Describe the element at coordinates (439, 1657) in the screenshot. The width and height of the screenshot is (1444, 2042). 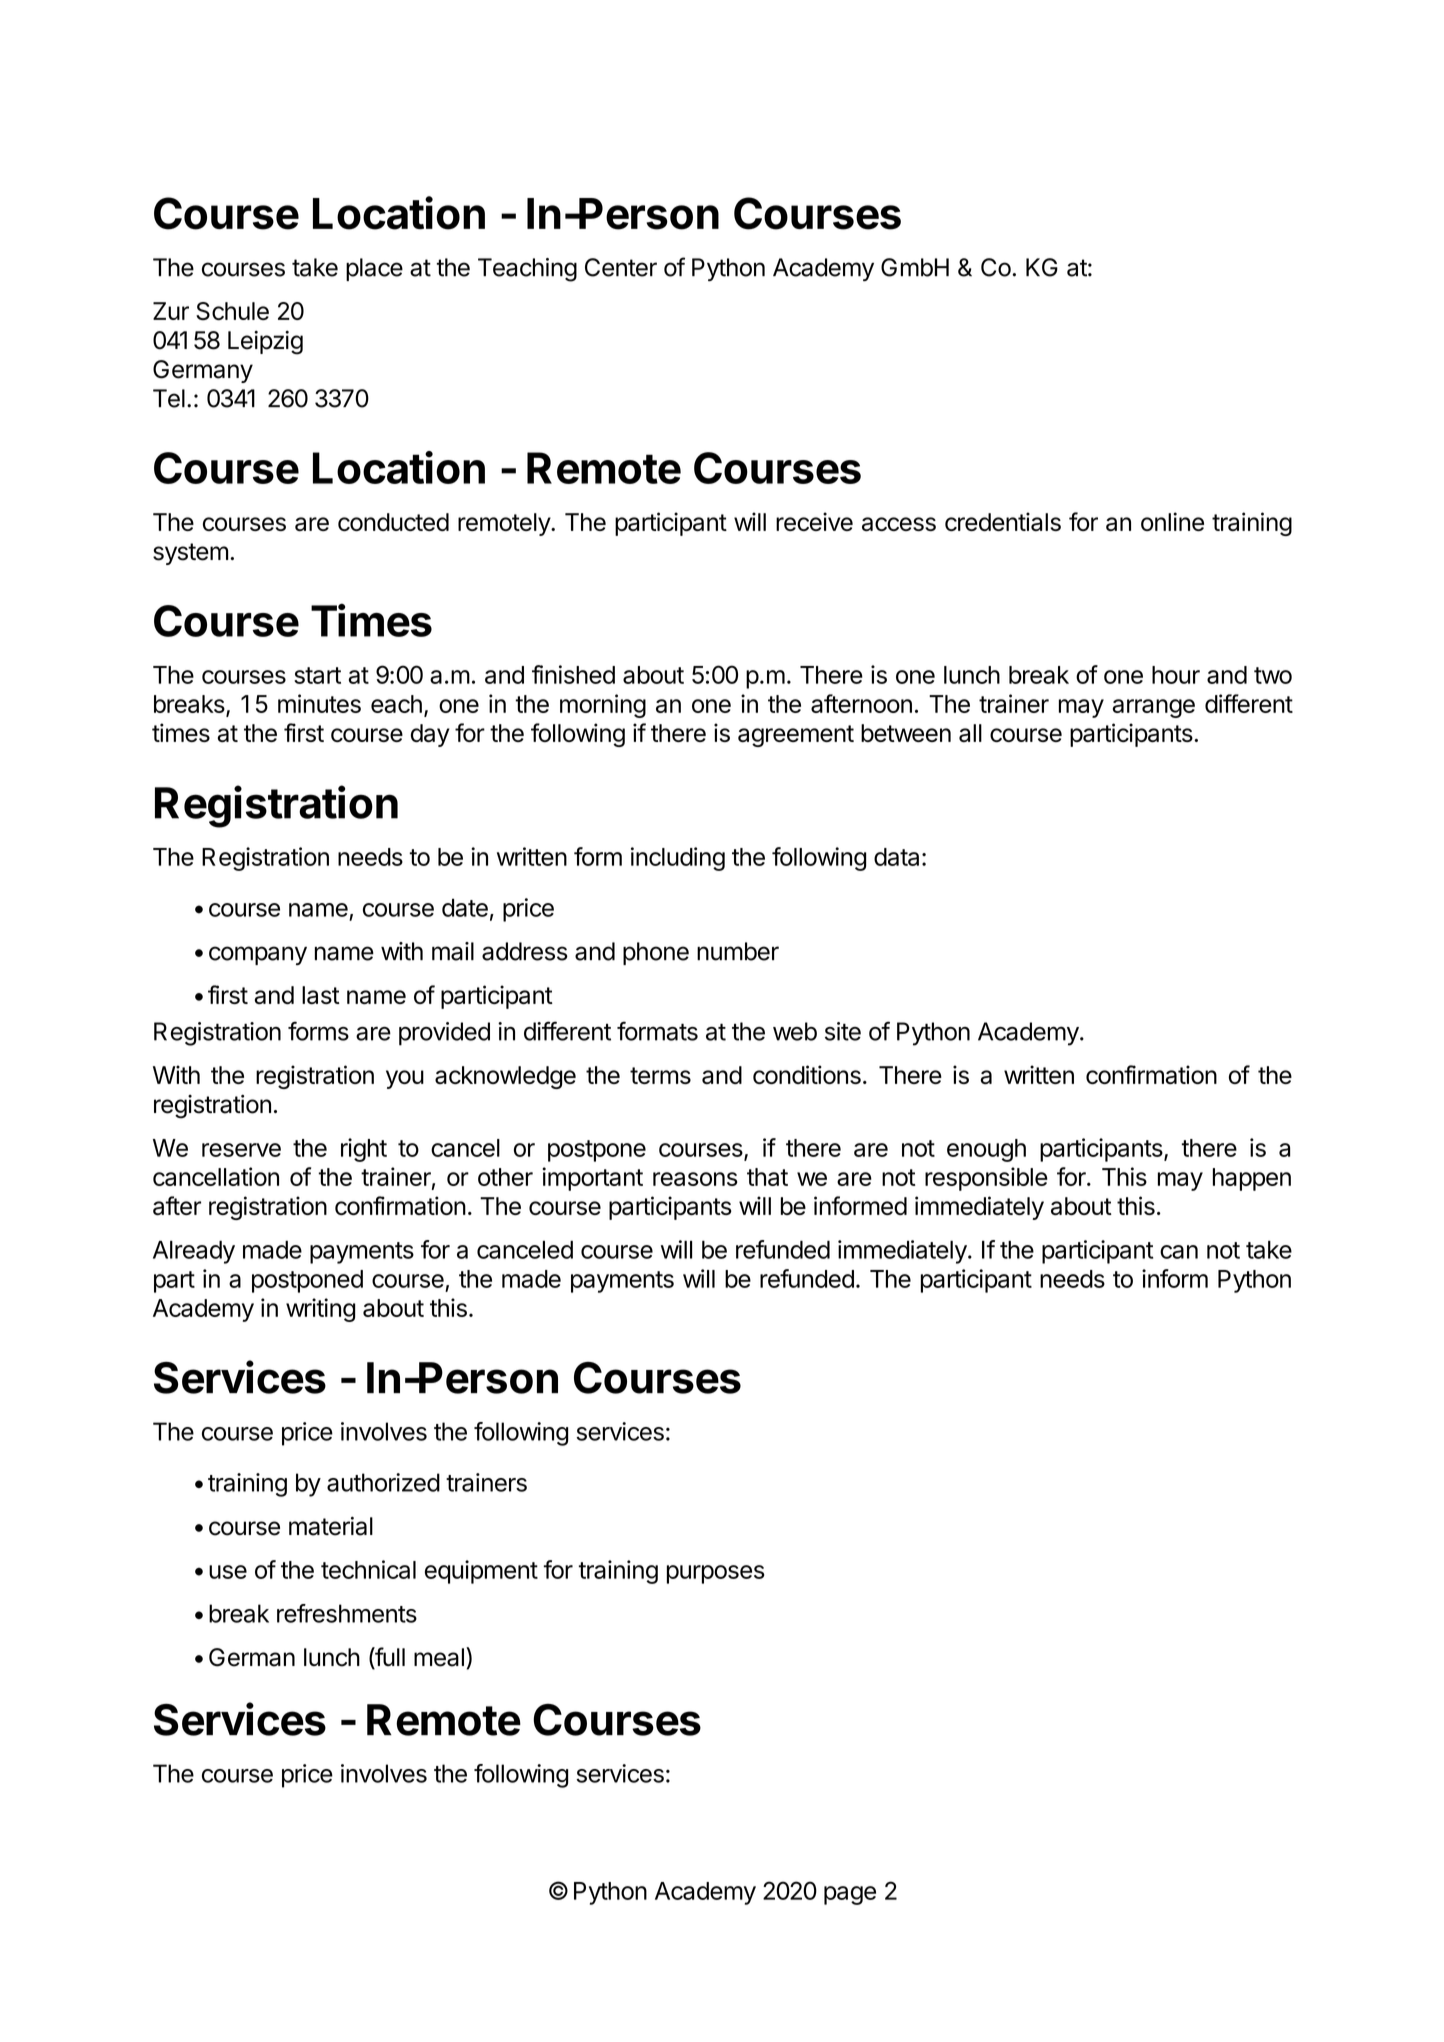
I see `meal` at that location.
